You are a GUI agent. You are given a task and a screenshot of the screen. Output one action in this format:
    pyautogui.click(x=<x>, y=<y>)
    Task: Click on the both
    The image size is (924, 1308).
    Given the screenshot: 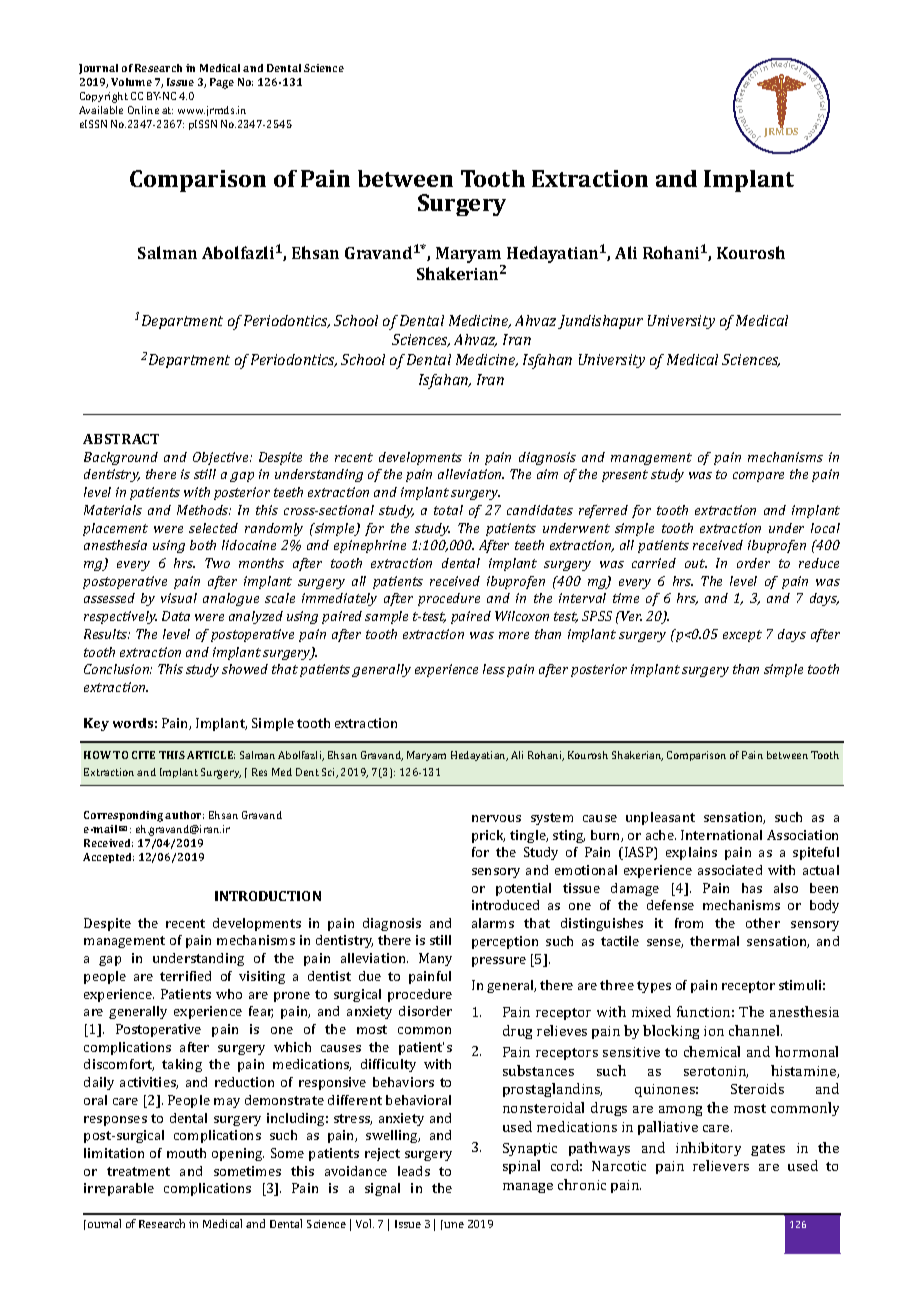 What is the action you would take?
    pyautogui.click(x=203, y=545)
